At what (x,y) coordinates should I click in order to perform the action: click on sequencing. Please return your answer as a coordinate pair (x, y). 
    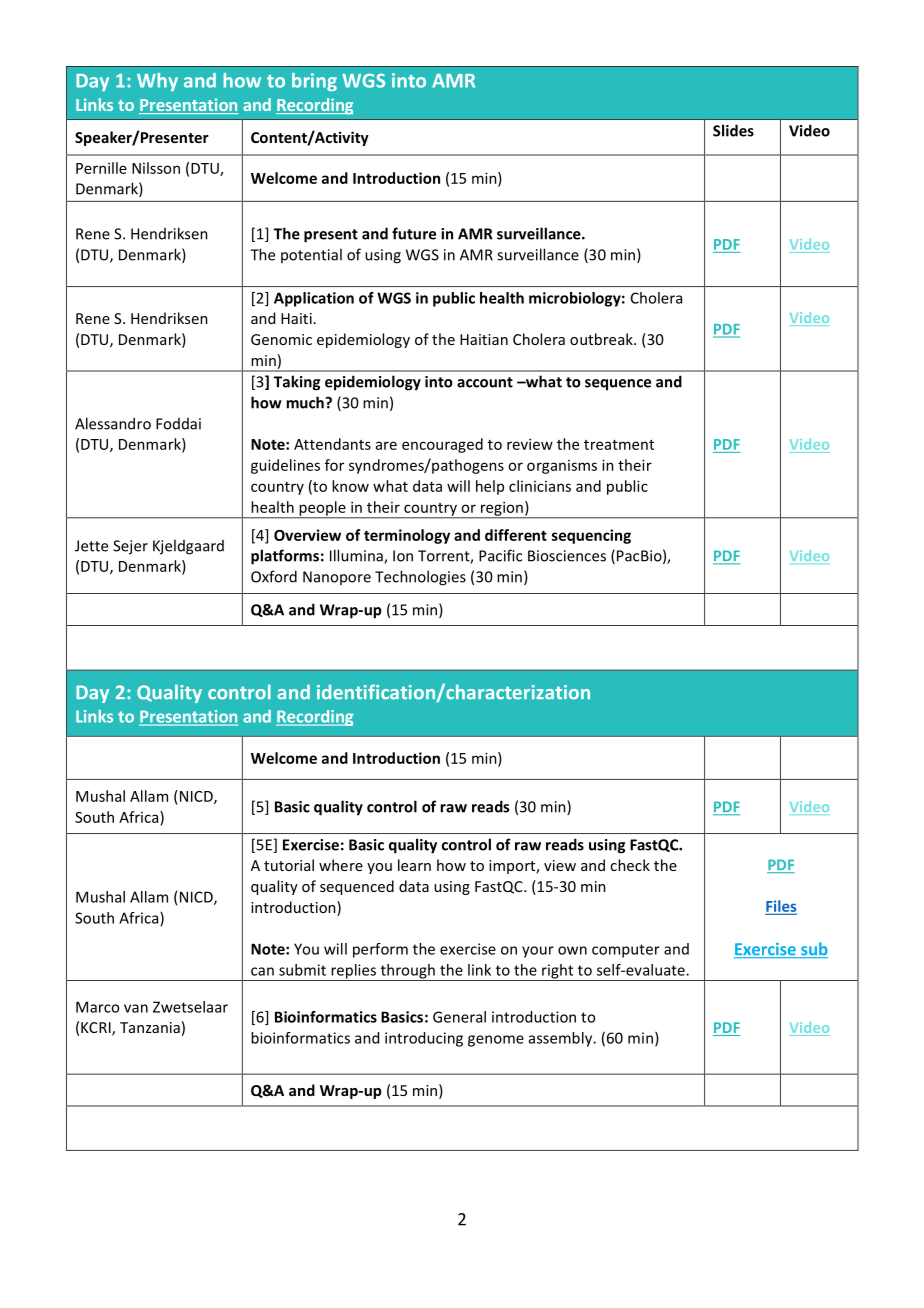
    Looking at the image, I should click on (591, 536).
